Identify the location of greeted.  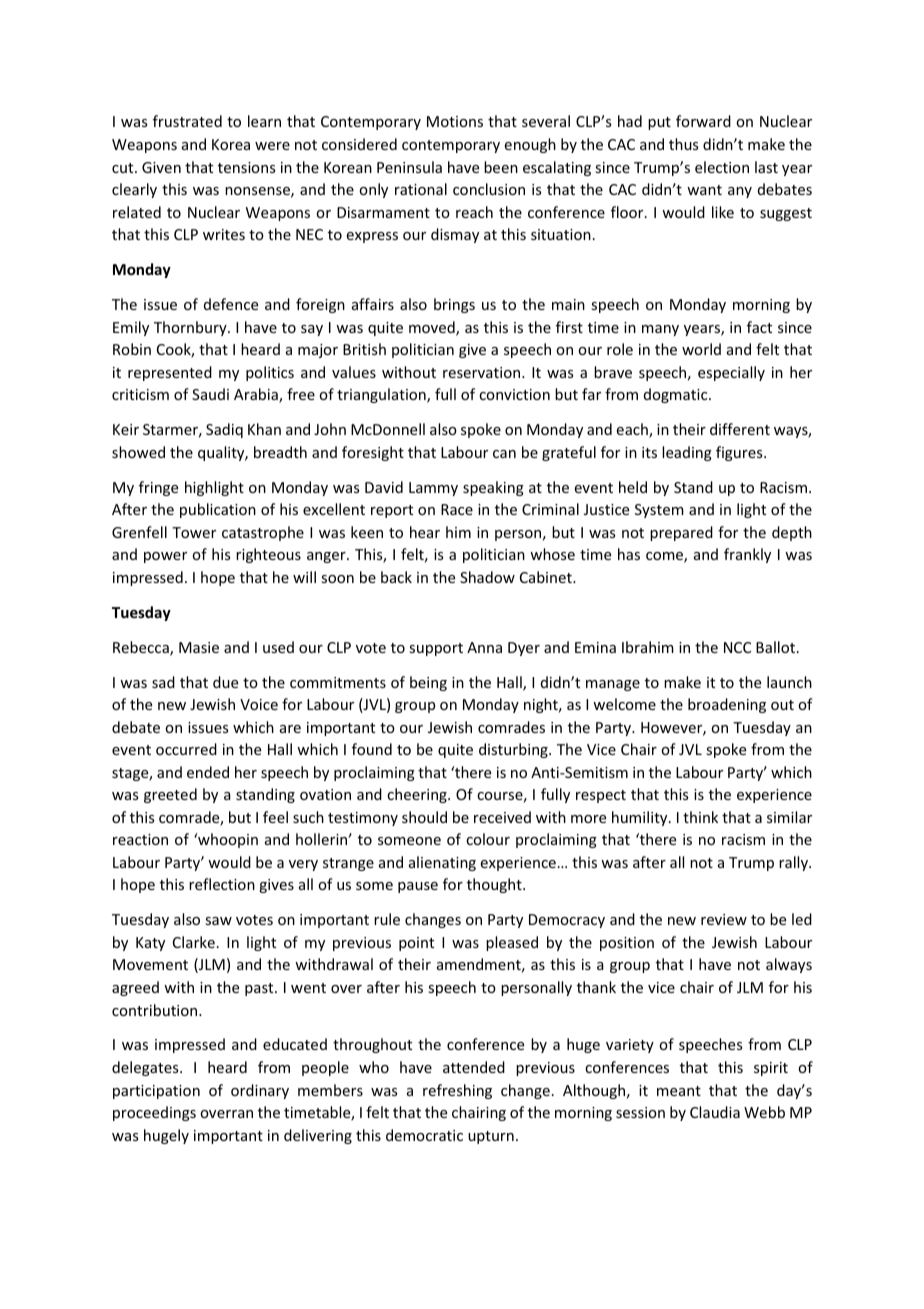
(170, 795).
